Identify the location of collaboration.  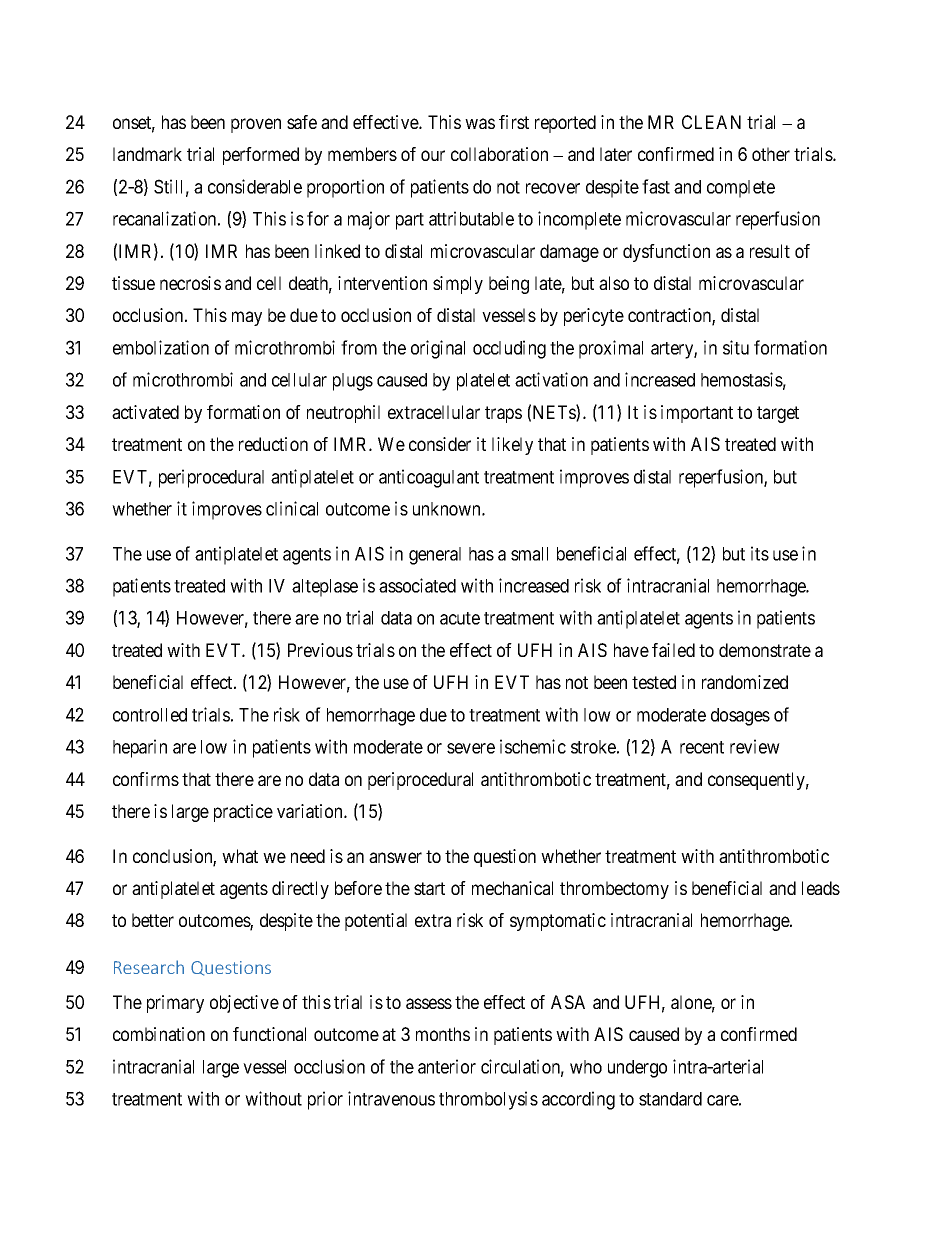
(499, 154).
